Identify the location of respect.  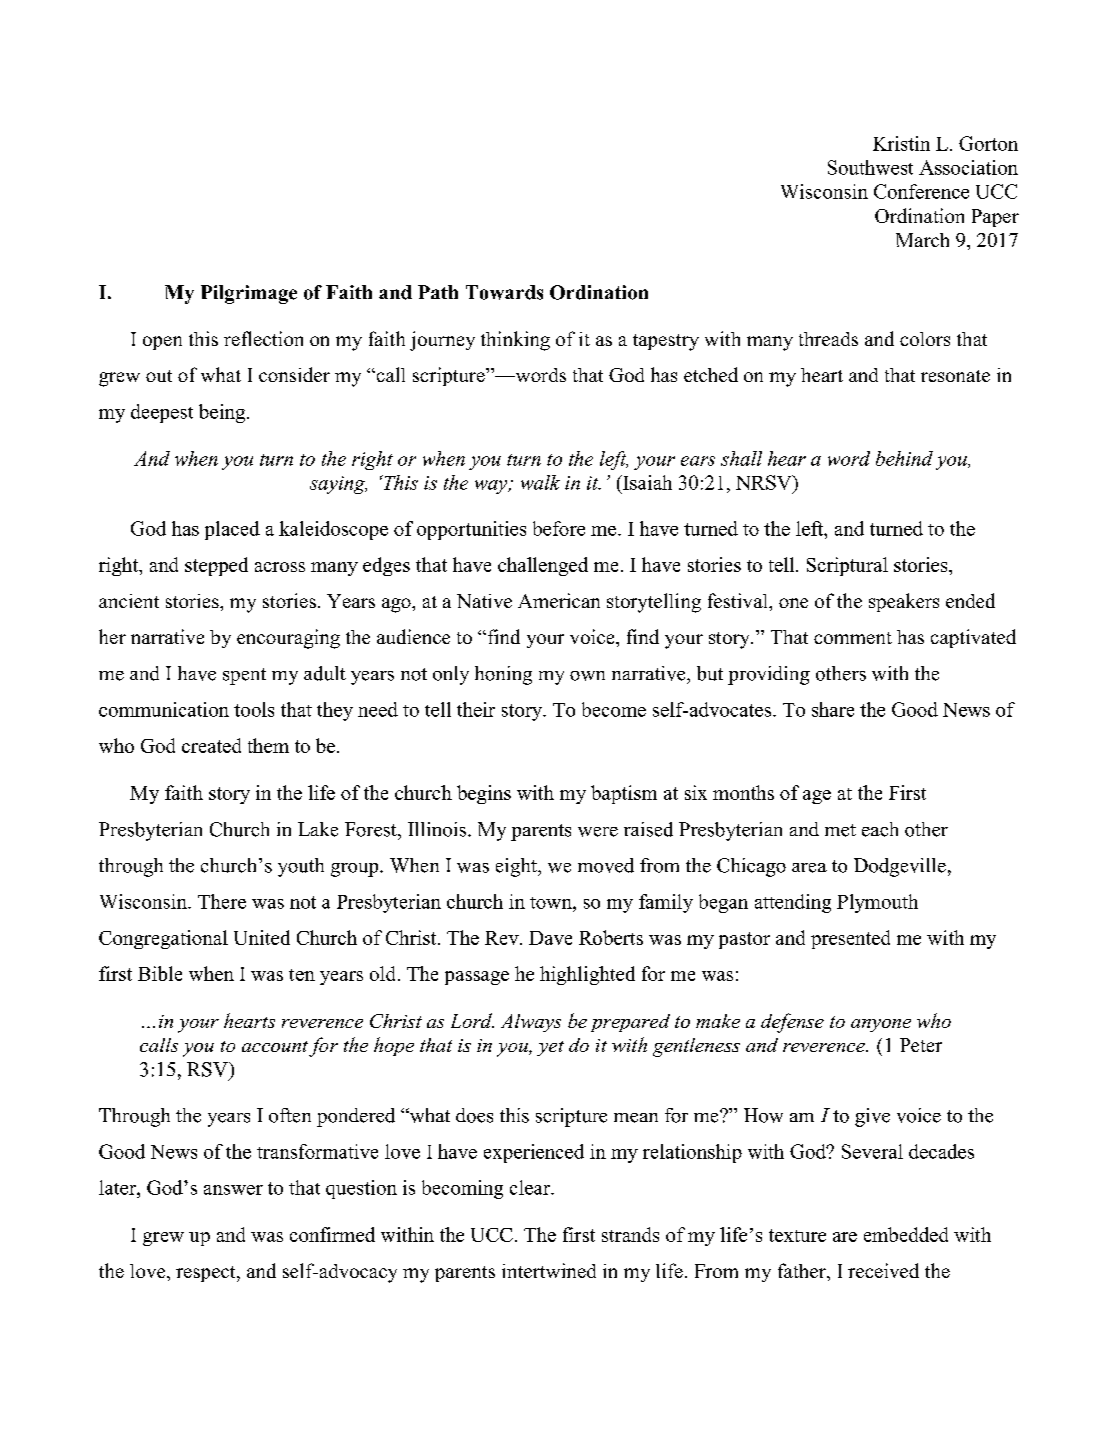
(207, 1274).
